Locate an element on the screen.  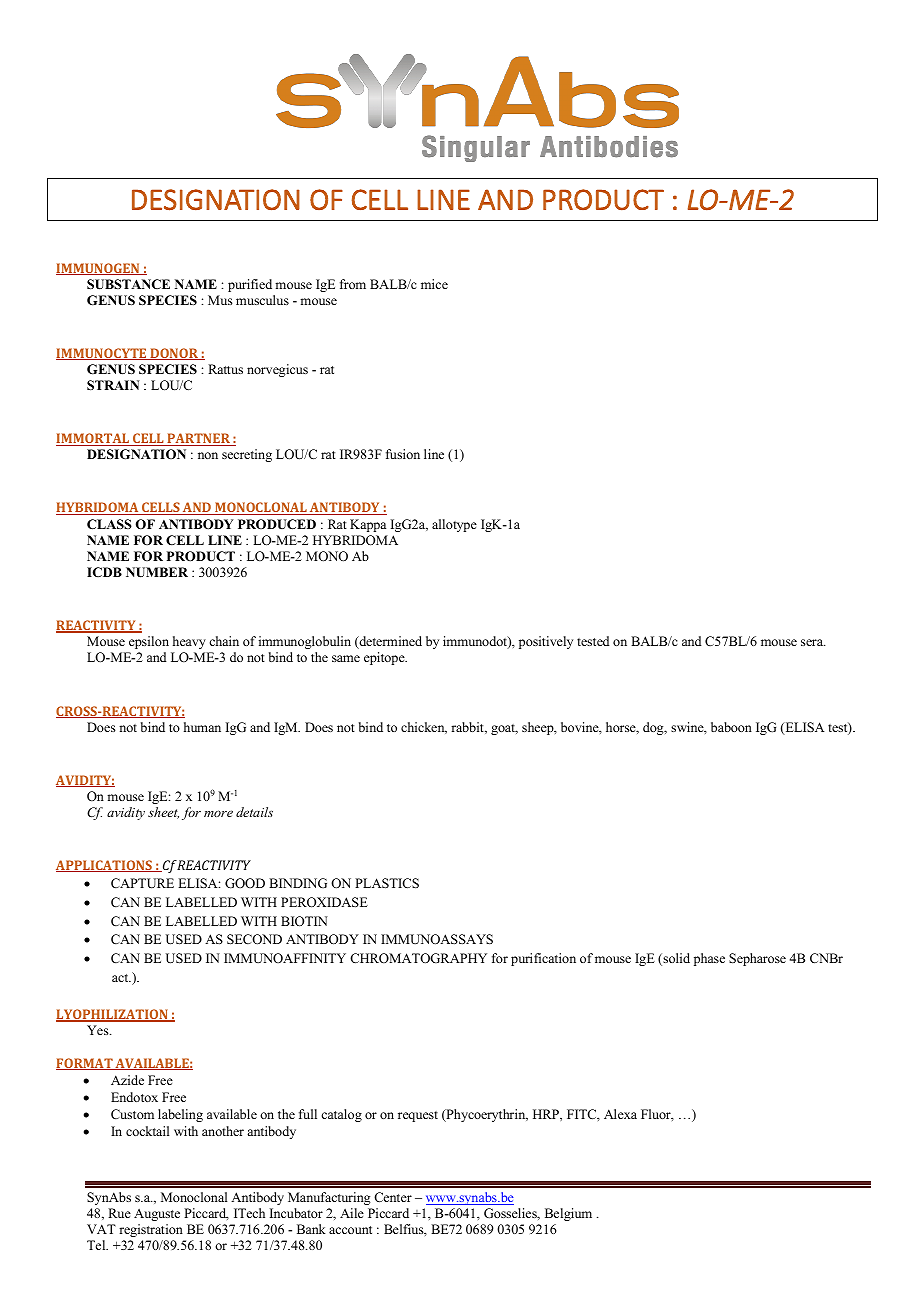
Auguste is located at coordinates (157, 1214).
